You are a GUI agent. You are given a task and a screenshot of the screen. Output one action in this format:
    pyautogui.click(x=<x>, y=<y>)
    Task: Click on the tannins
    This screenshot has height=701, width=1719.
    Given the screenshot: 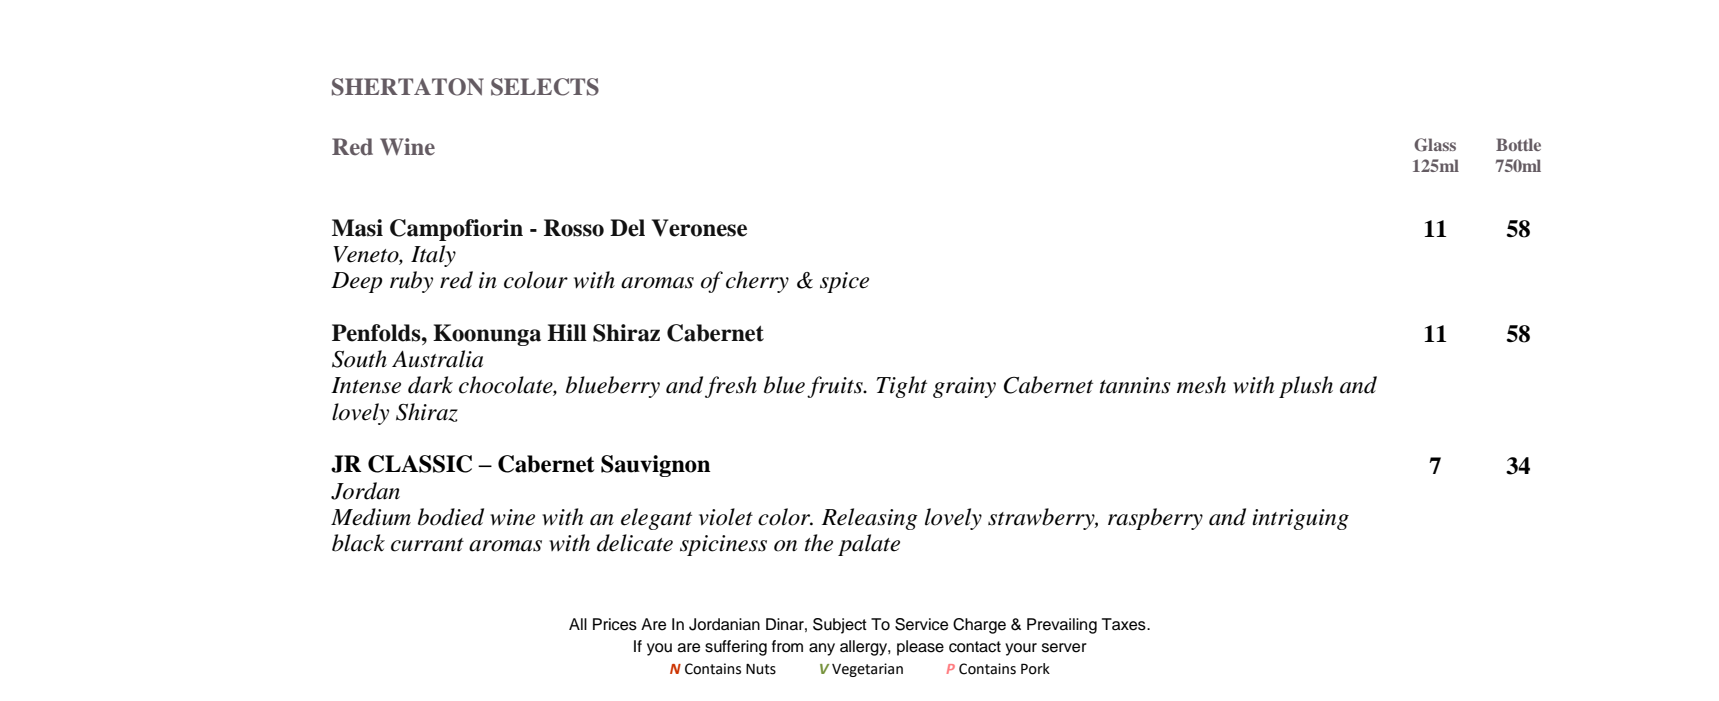 What is the action you would take?
    pyautogui.click(x=1135, y=385)
